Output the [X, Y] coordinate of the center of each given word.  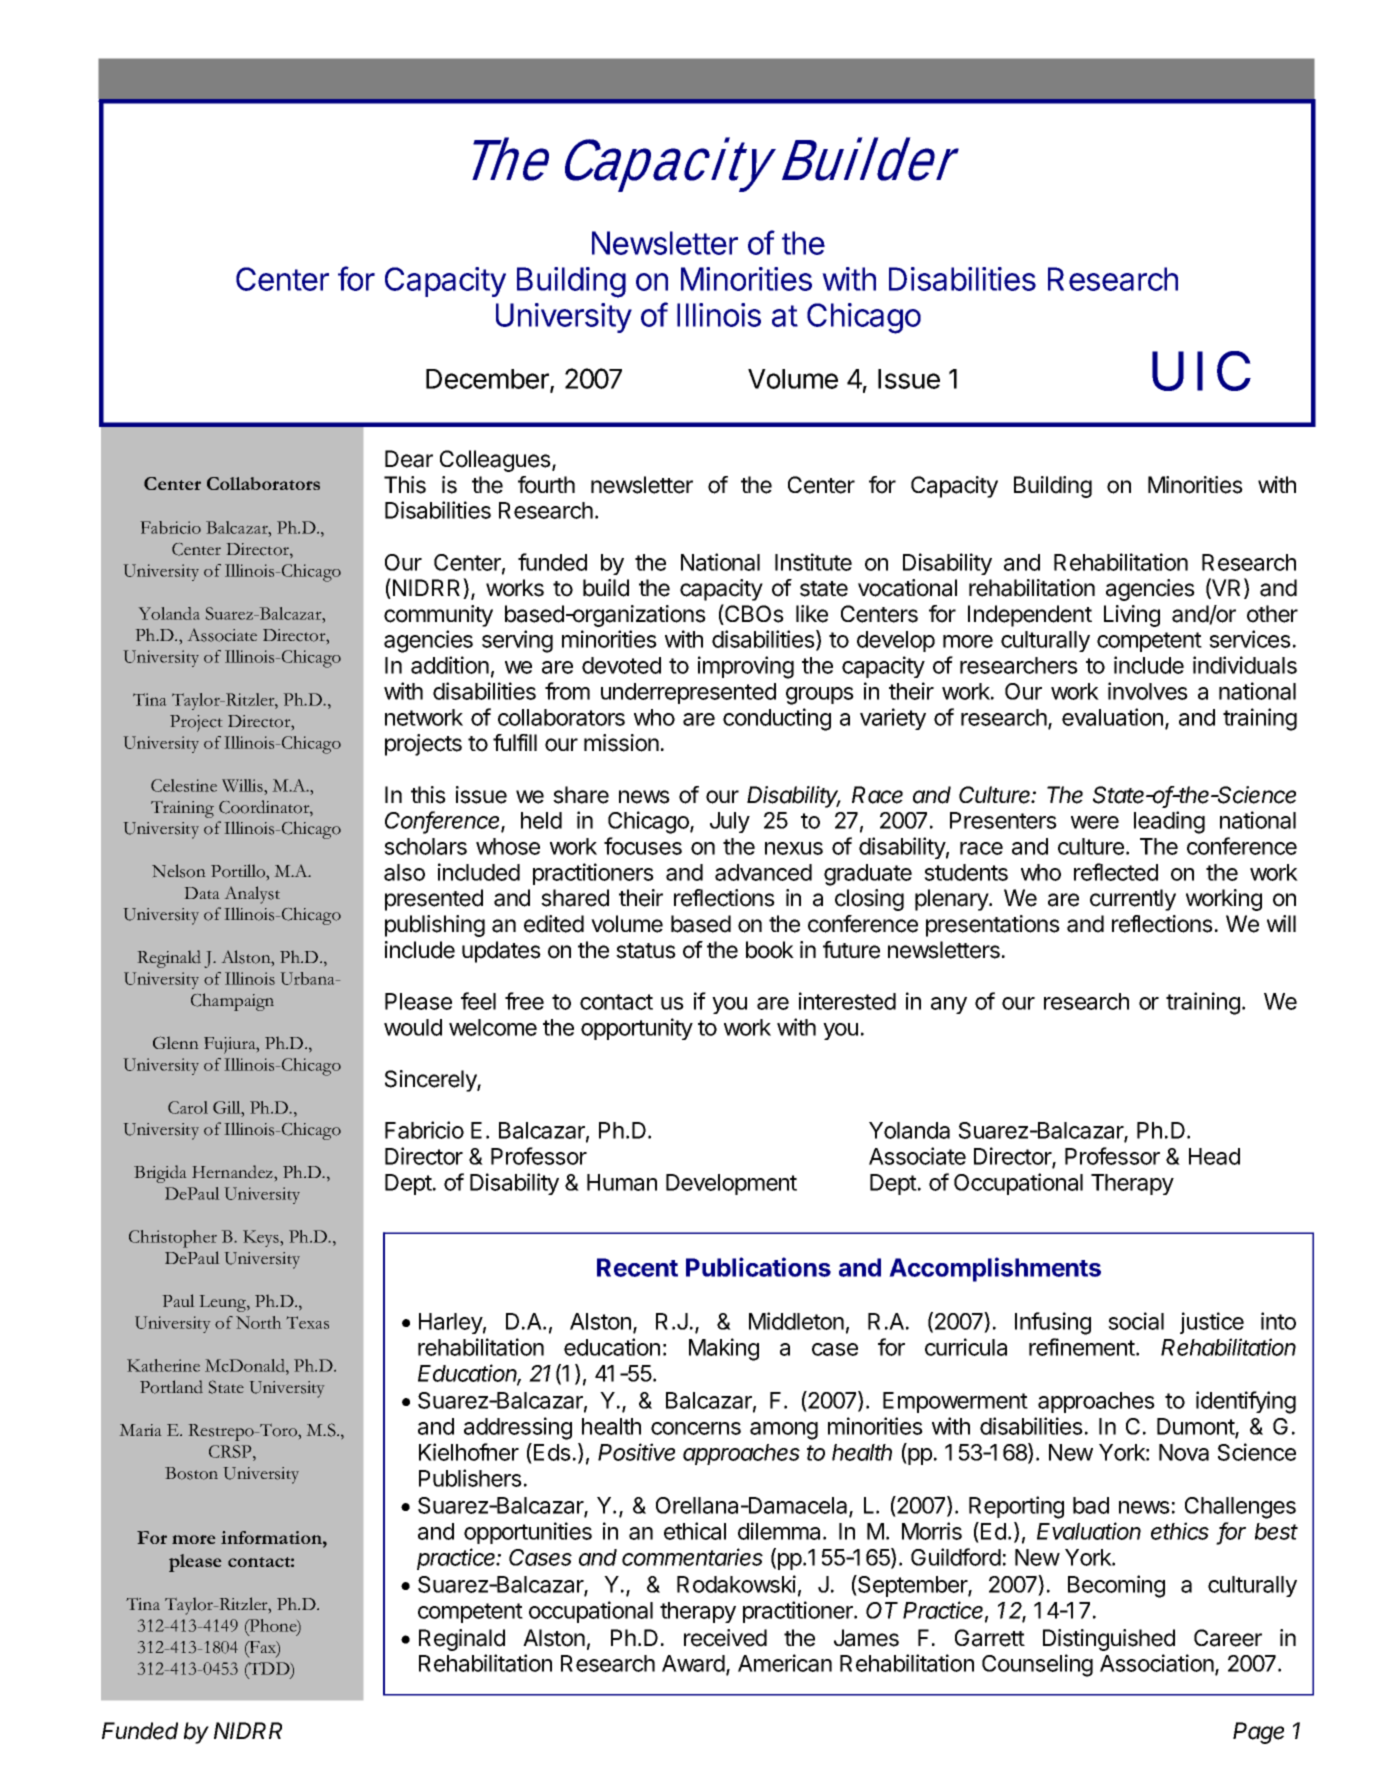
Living [1132, 616]
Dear [409, 459]
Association [1158, 1664]
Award [694, 1665]
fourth [546, 485]
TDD [269, 1669]
